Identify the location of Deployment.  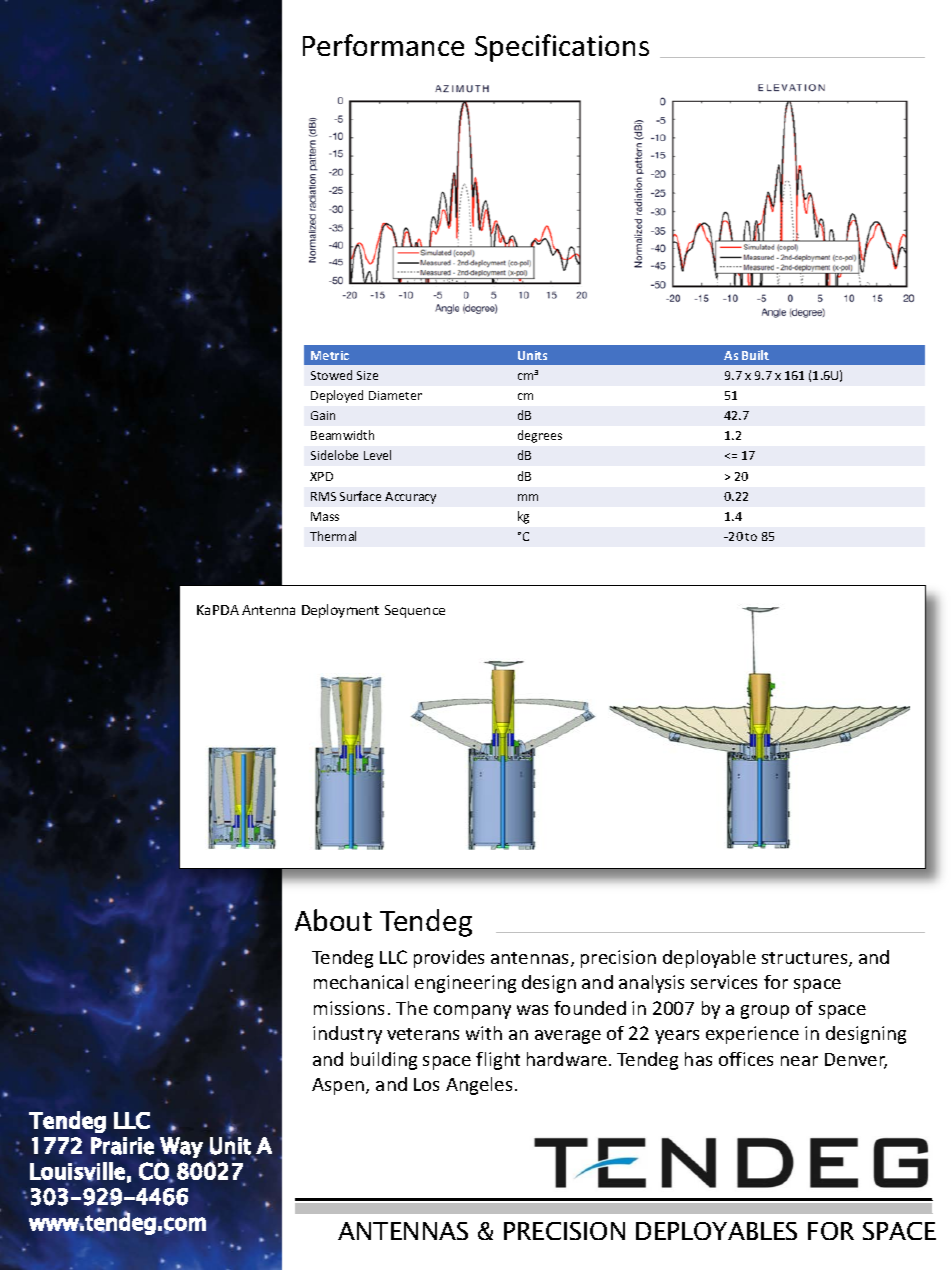
(340, 611).
